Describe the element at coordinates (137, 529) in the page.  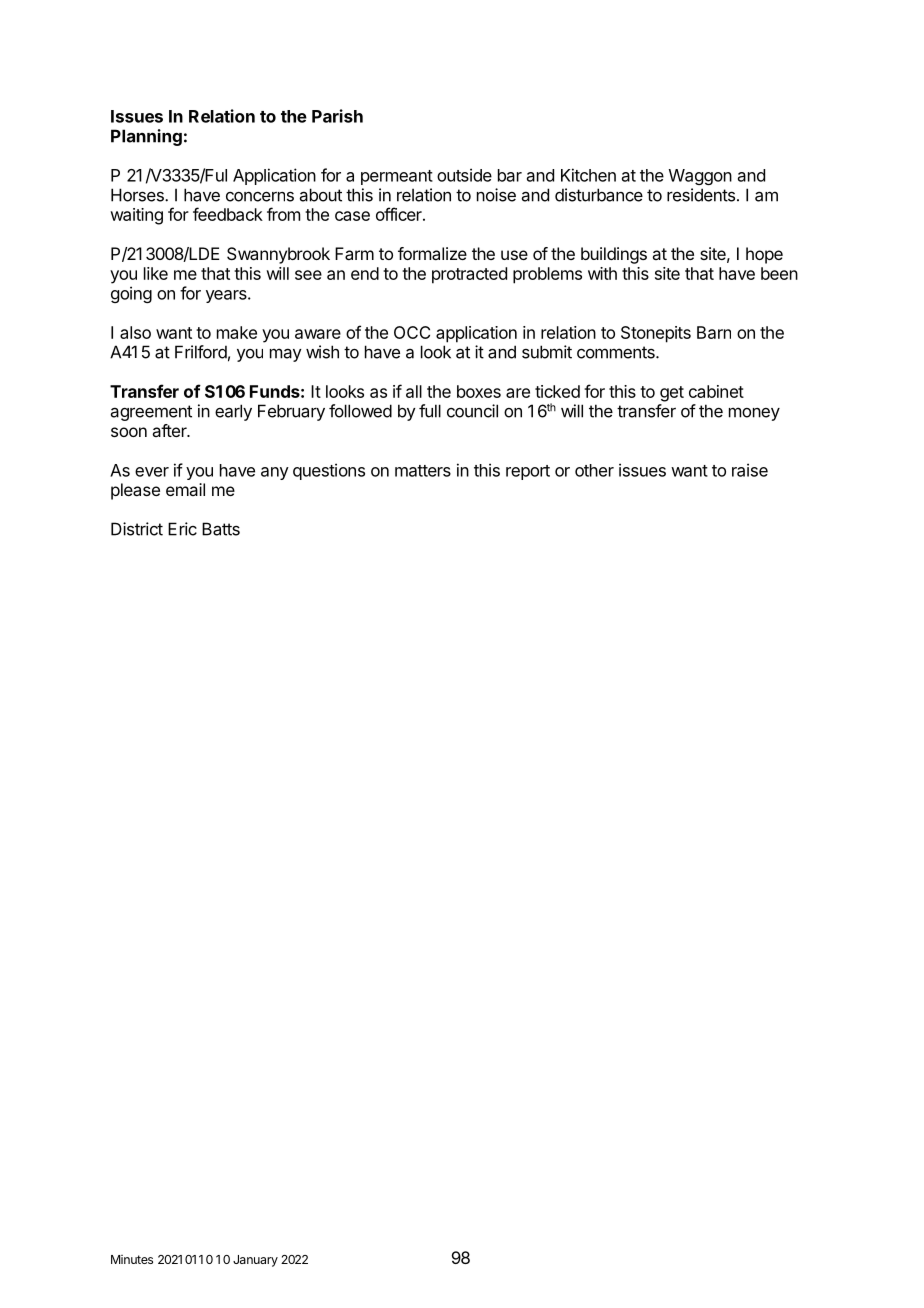
I see `District` at that location.
